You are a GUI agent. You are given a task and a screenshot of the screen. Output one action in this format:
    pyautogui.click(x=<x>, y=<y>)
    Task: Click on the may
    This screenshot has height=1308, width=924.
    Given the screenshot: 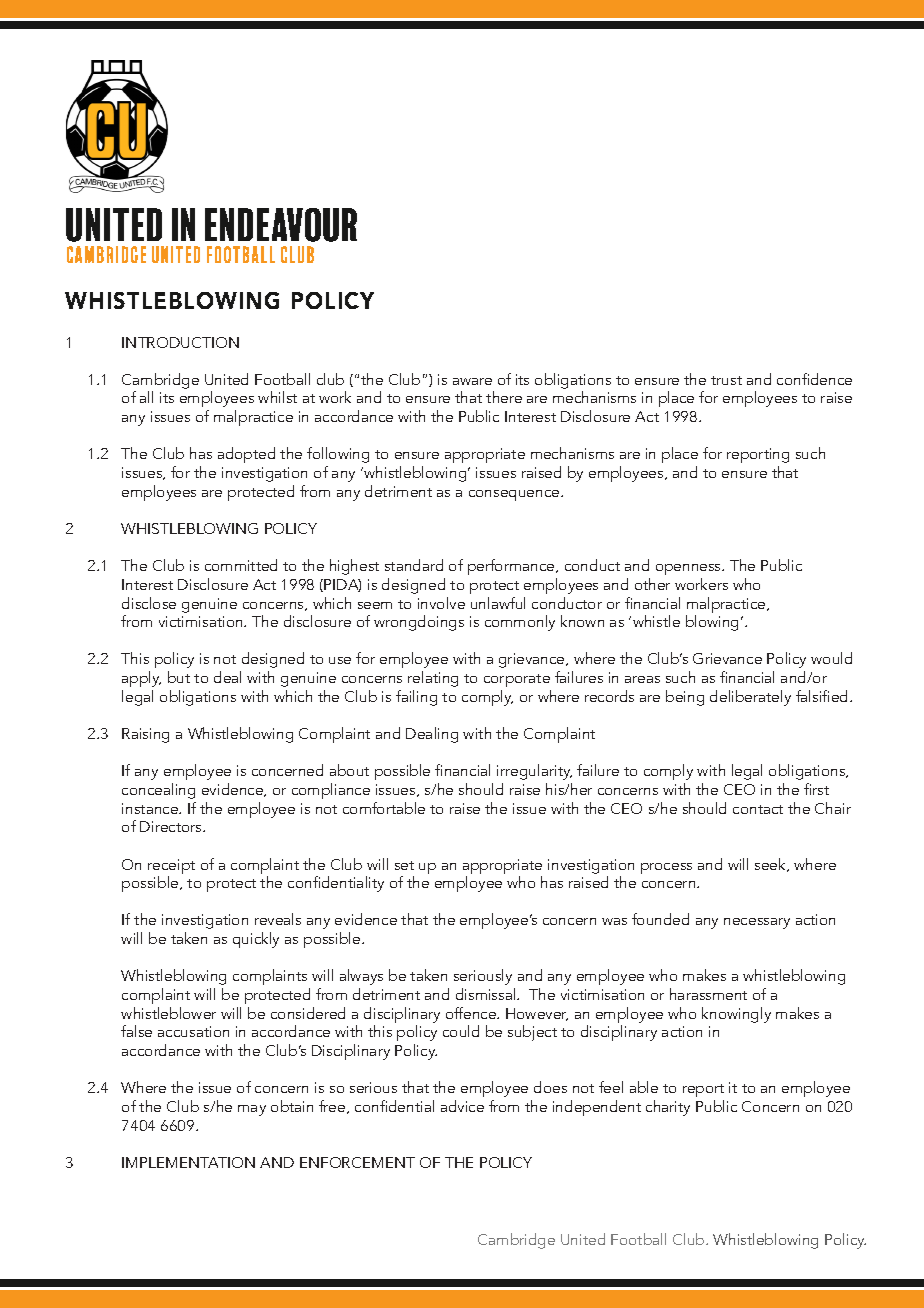 What is the action you would take?
    pyautogui.click(x=252, y=1110)
